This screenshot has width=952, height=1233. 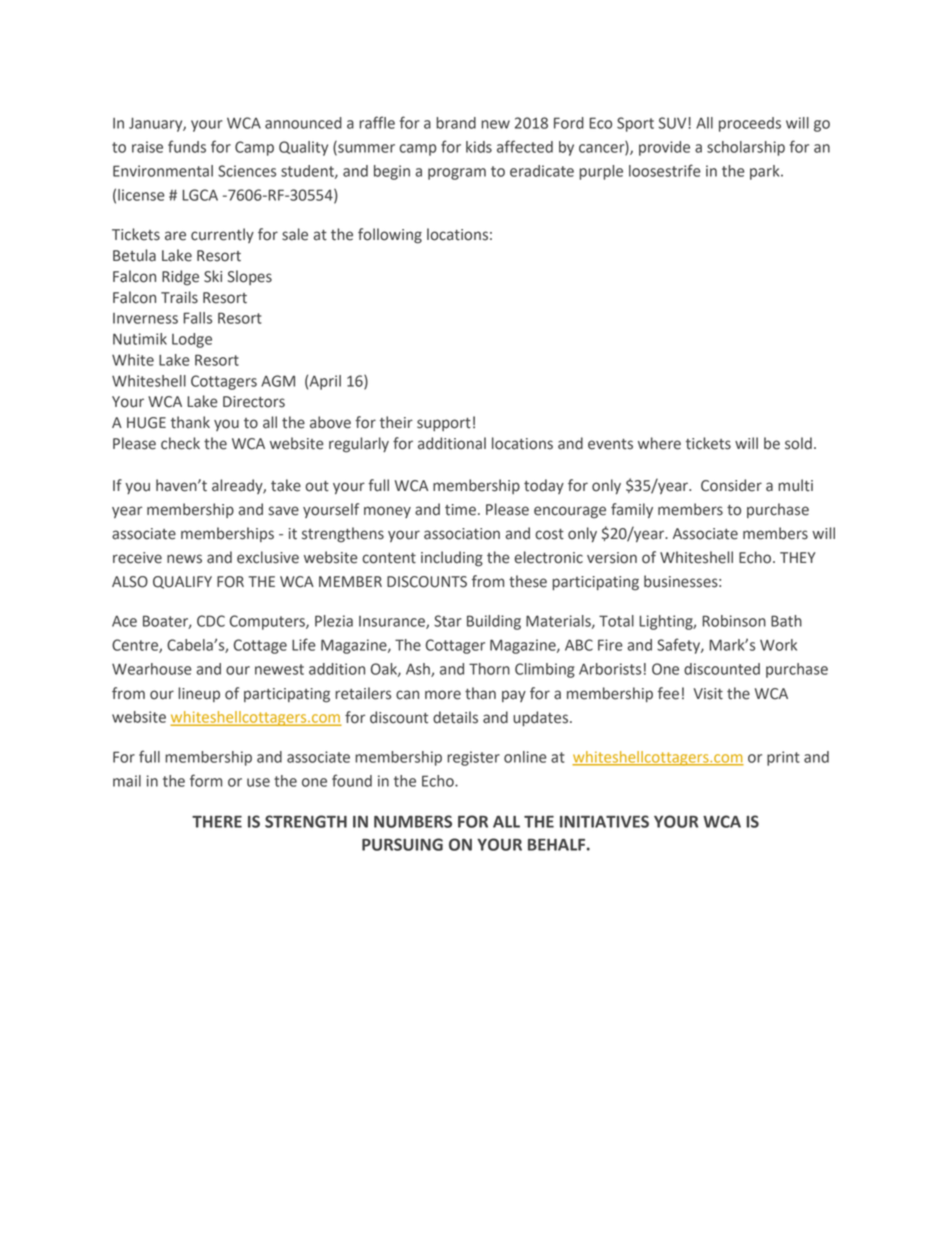 I want to click on support, so click(x=444, y=424).
